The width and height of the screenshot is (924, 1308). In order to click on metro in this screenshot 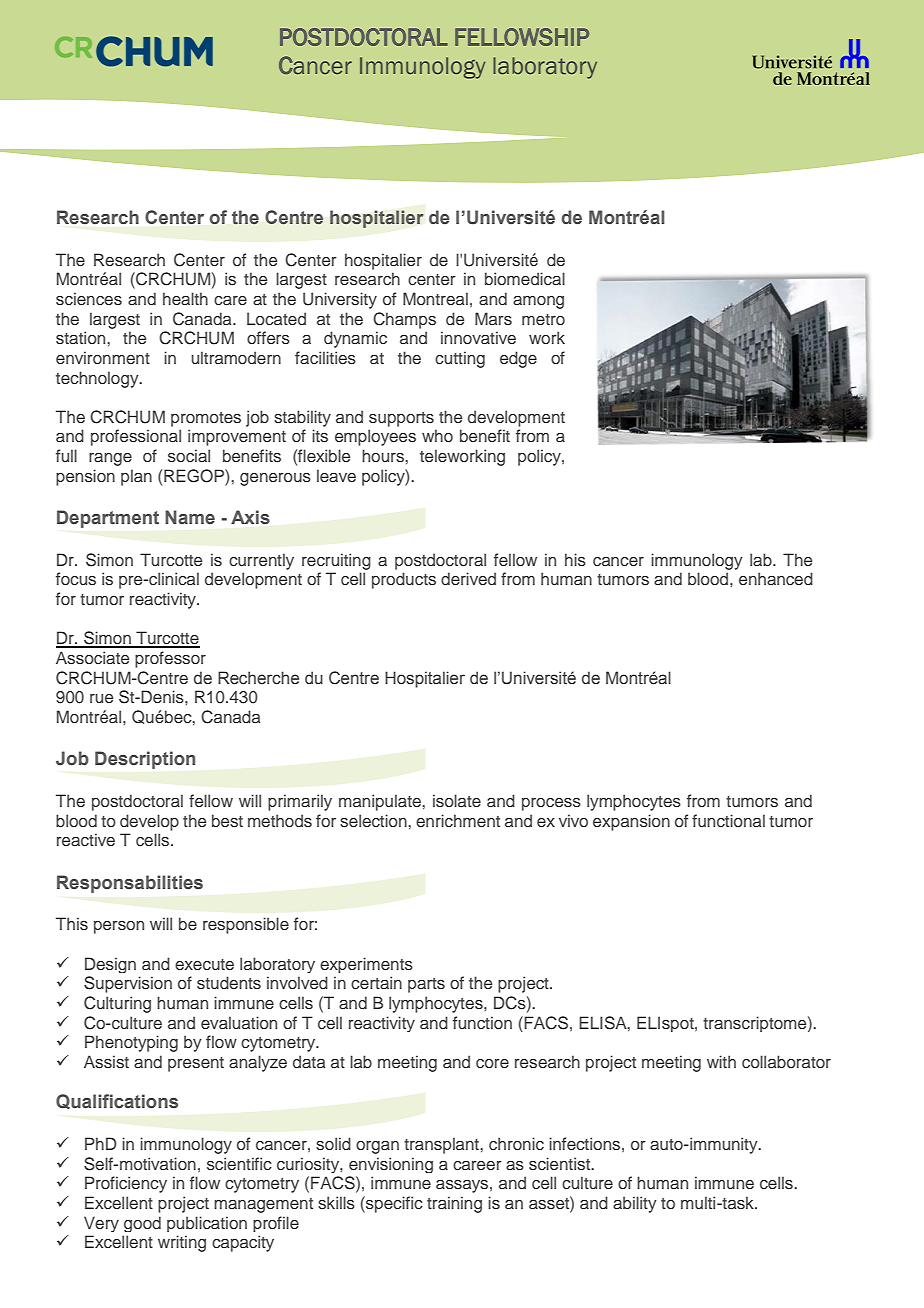, I will do `click(543, 319)`.
